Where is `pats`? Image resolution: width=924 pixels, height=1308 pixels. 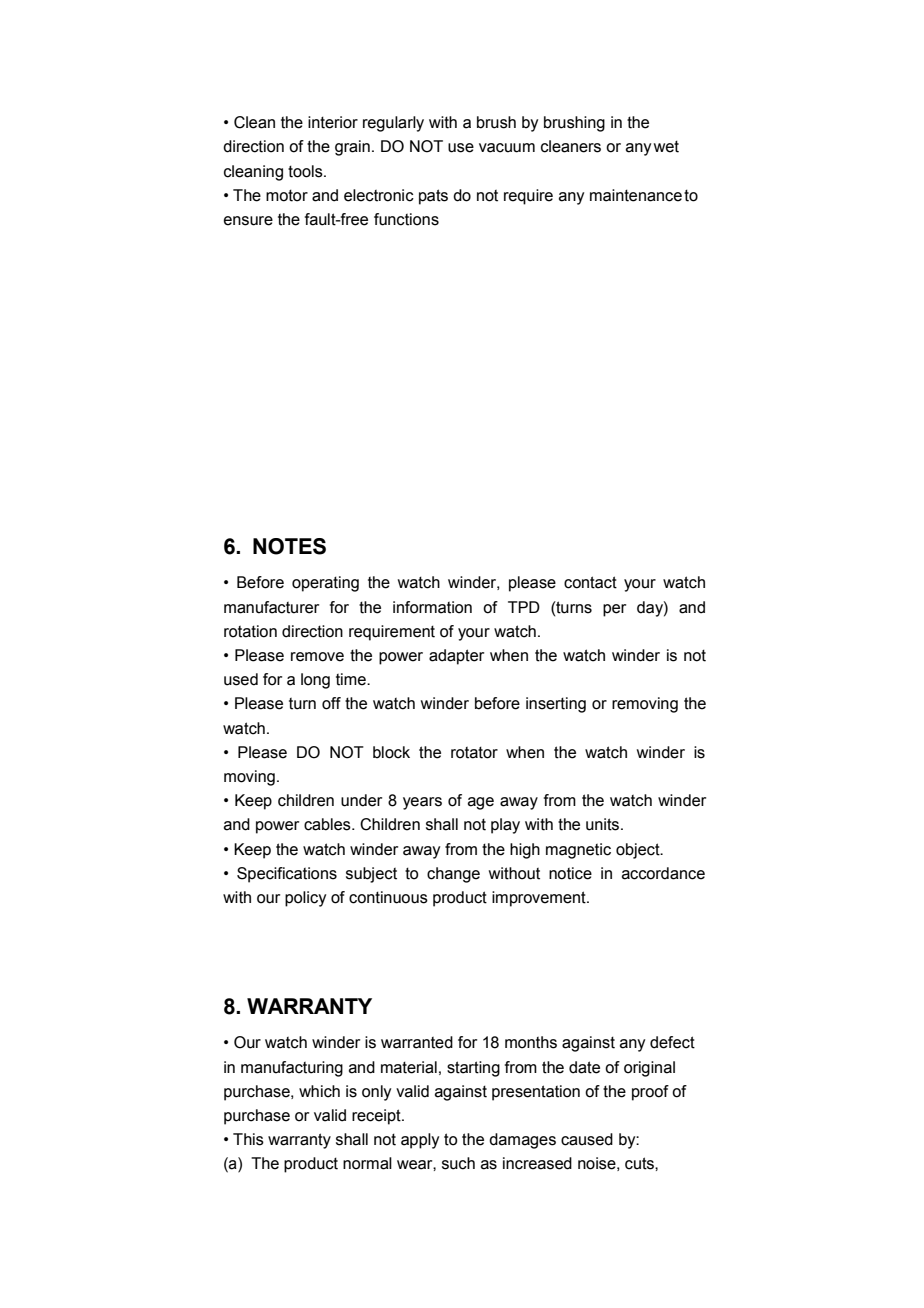 pats is located at coordinates (433, 197).
